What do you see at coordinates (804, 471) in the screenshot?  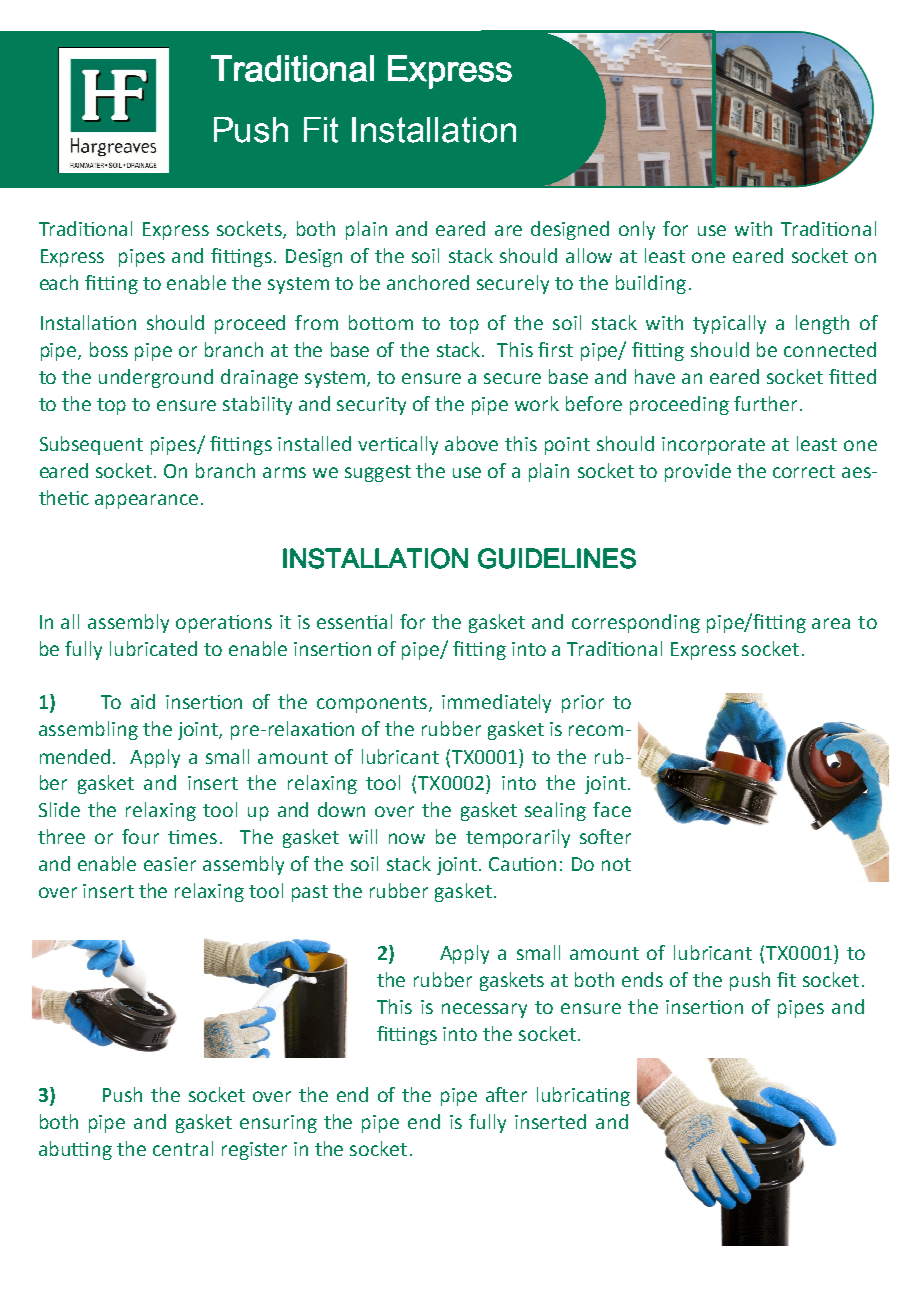 I see `correct` at bounding box center [804, 471].
